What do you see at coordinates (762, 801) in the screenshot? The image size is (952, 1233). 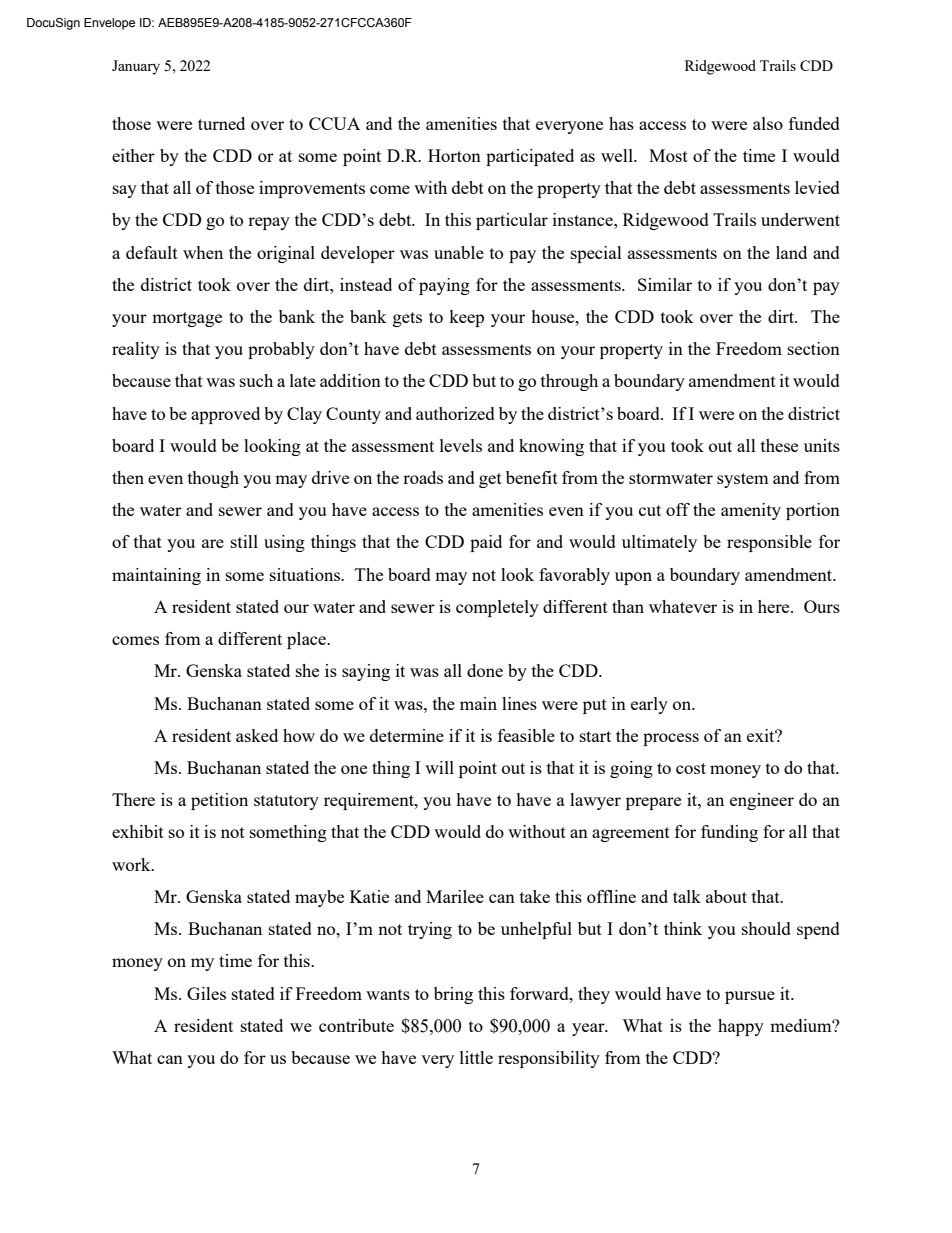 I see `engineer` at bounding box center [762, 801].
